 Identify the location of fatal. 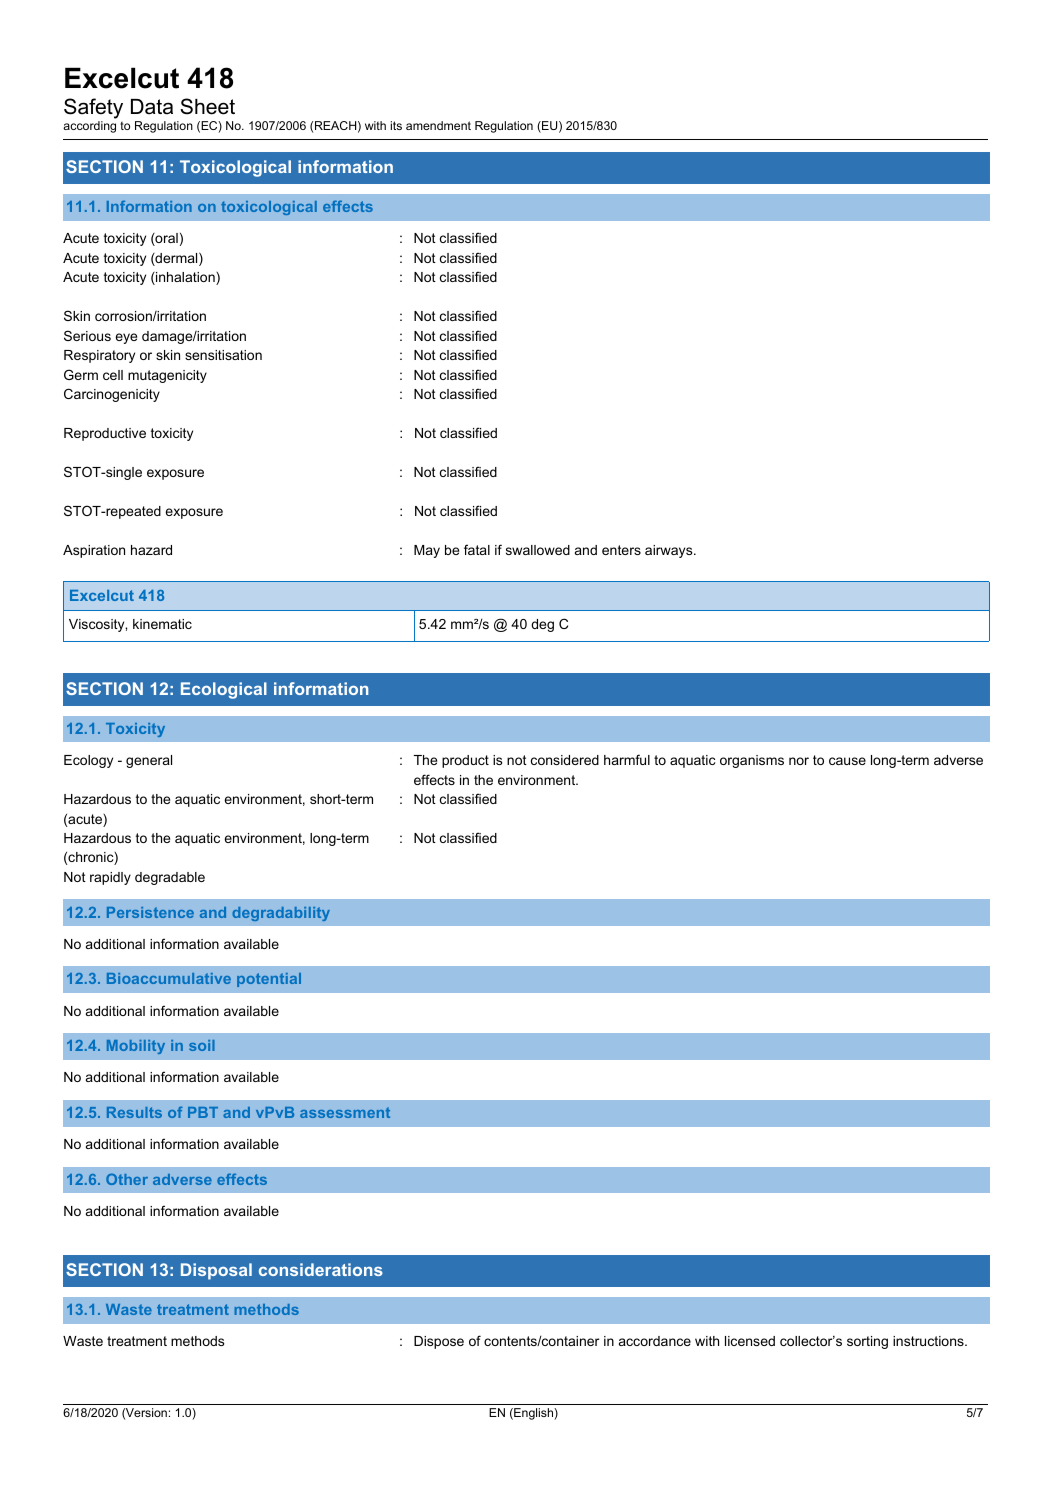
(477, 549).
